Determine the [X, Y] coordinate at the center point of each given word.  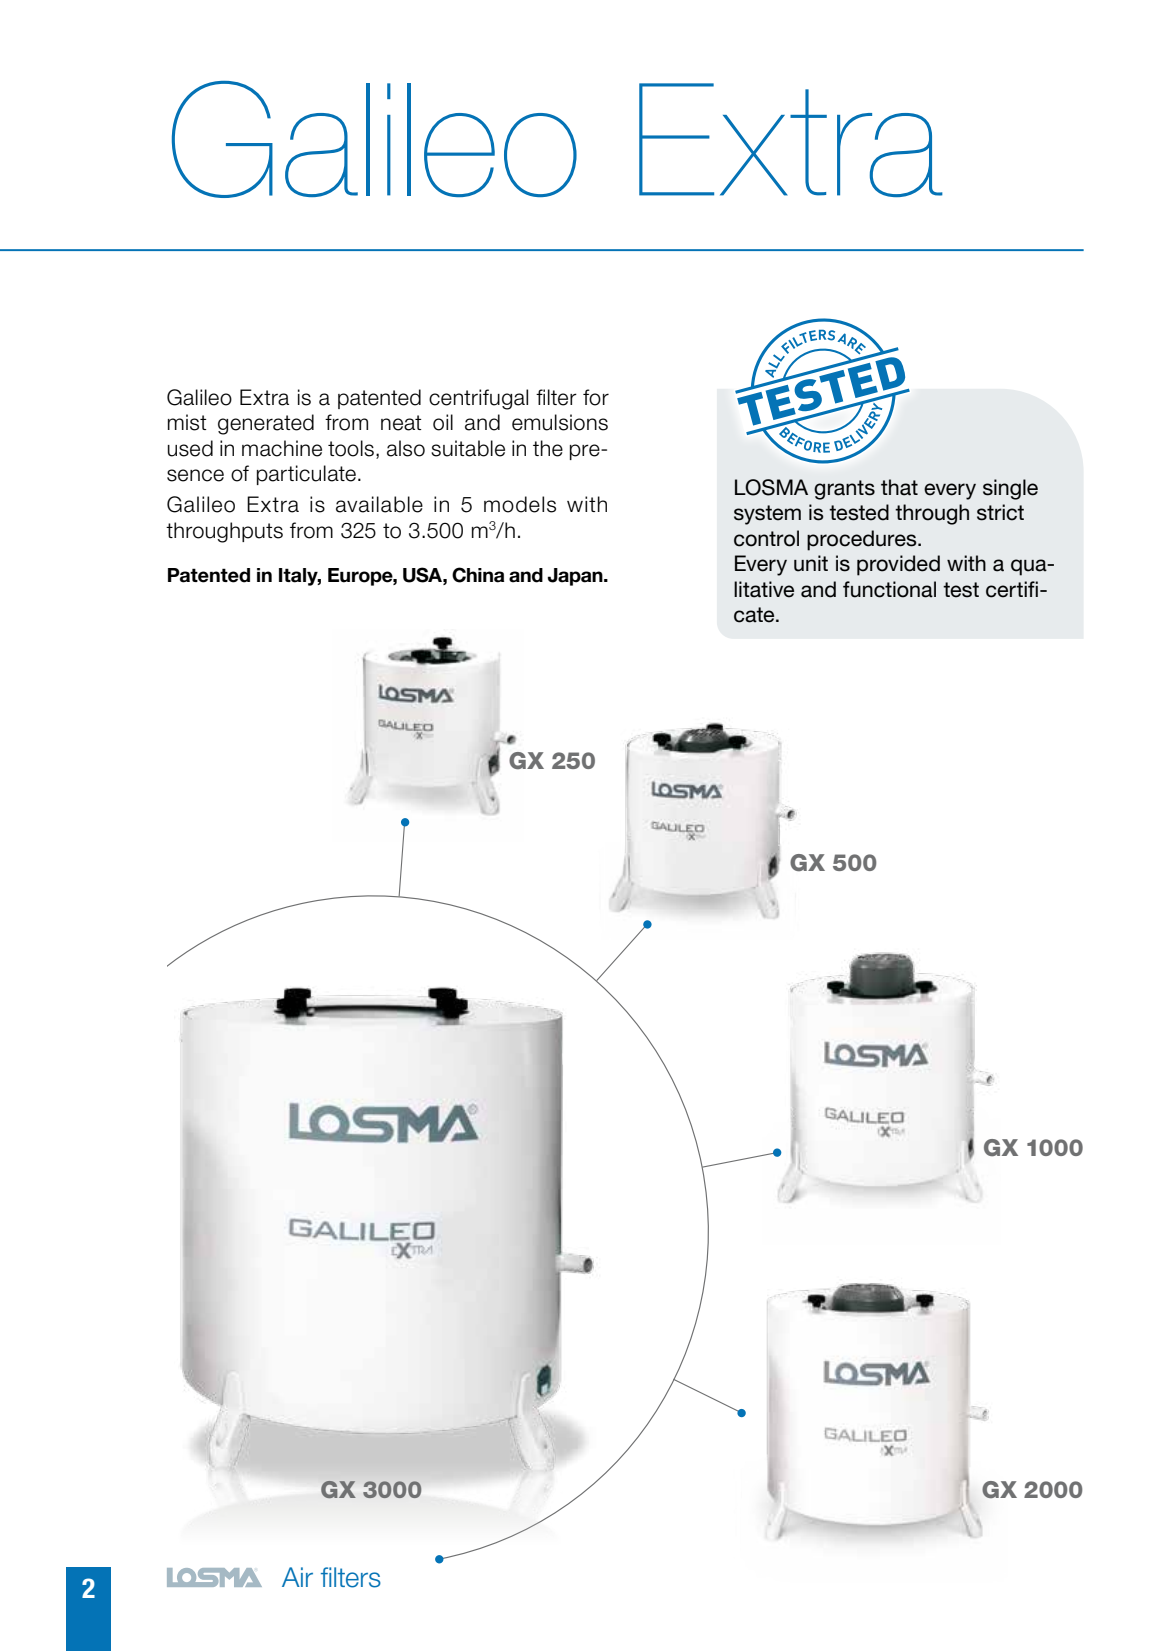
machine [282, 448]
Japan [576, 577]
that [899, 487]
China [478, 575]
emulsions [560, 422]
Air [297, 1577]
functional [889, 589]
